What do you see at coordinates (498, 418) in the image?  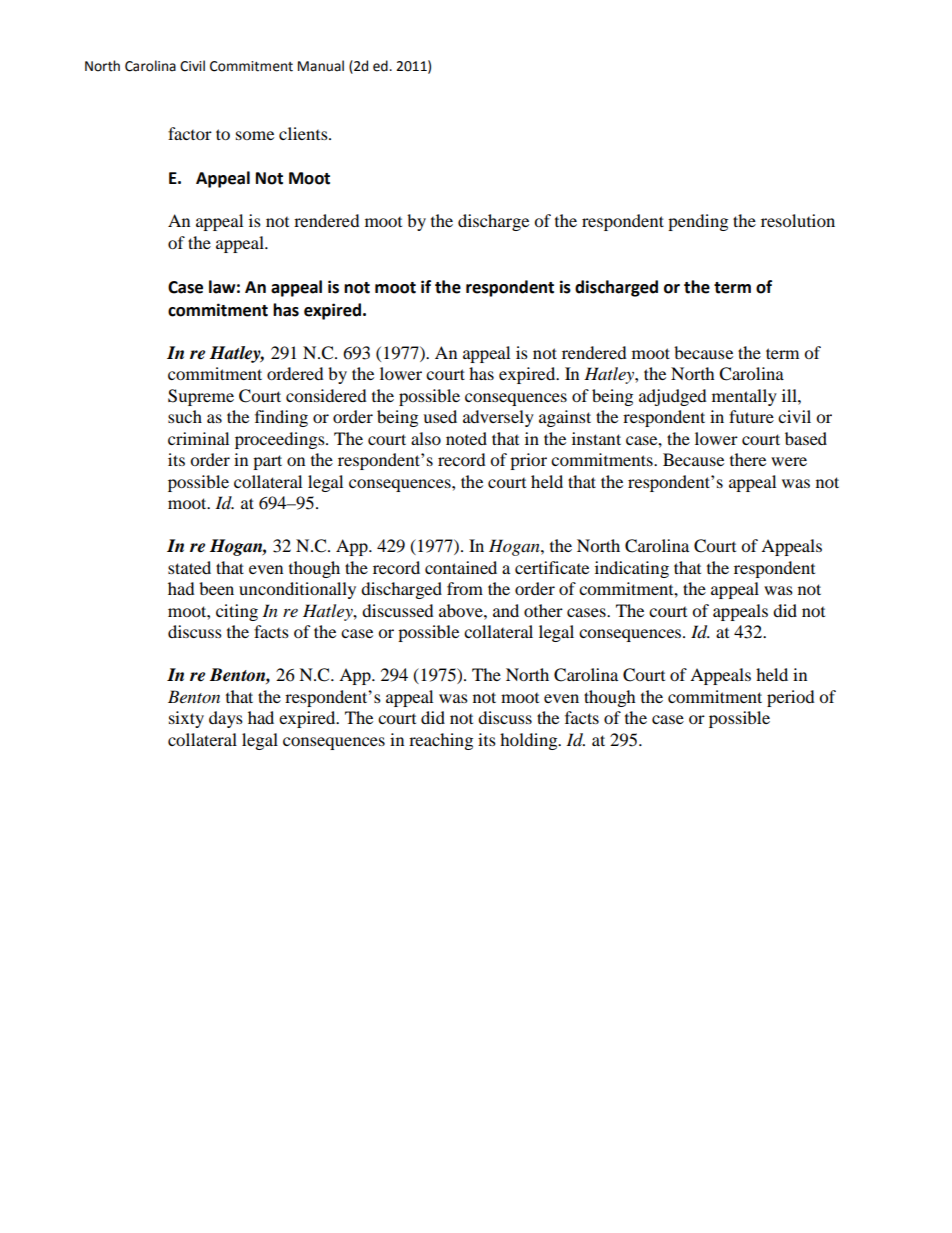 I see `adversely` at bounding box center [498, 418].
